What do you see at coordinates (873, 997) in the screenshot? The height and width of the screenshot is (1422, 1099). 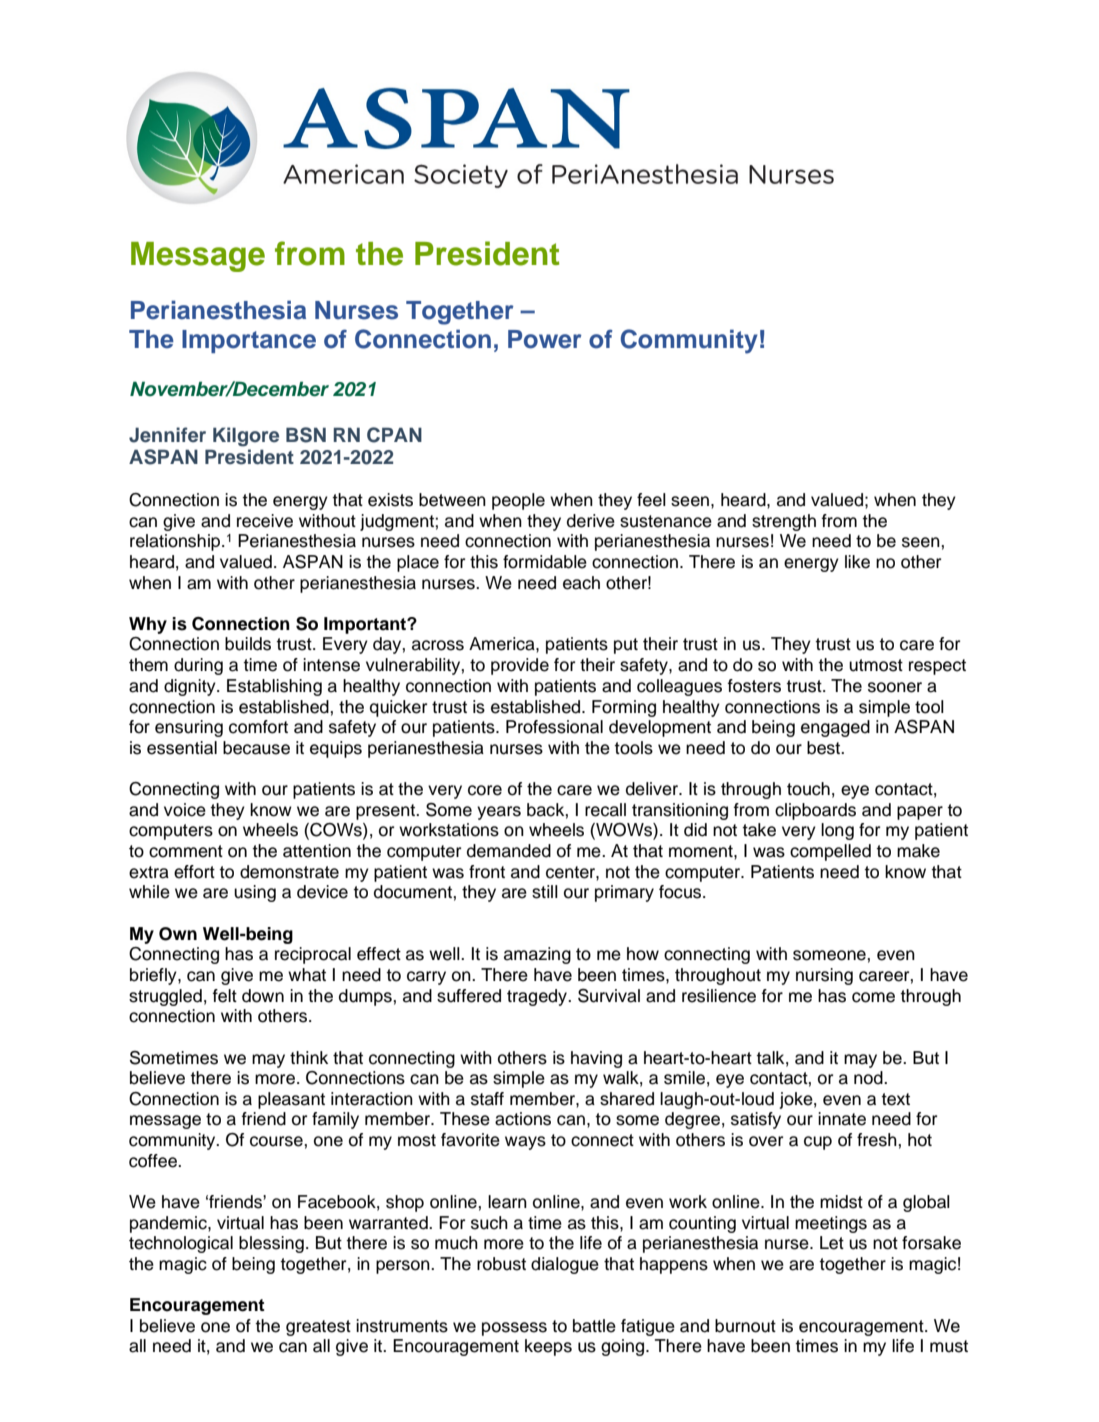 I see `come` at bounding box center [873, 997].
